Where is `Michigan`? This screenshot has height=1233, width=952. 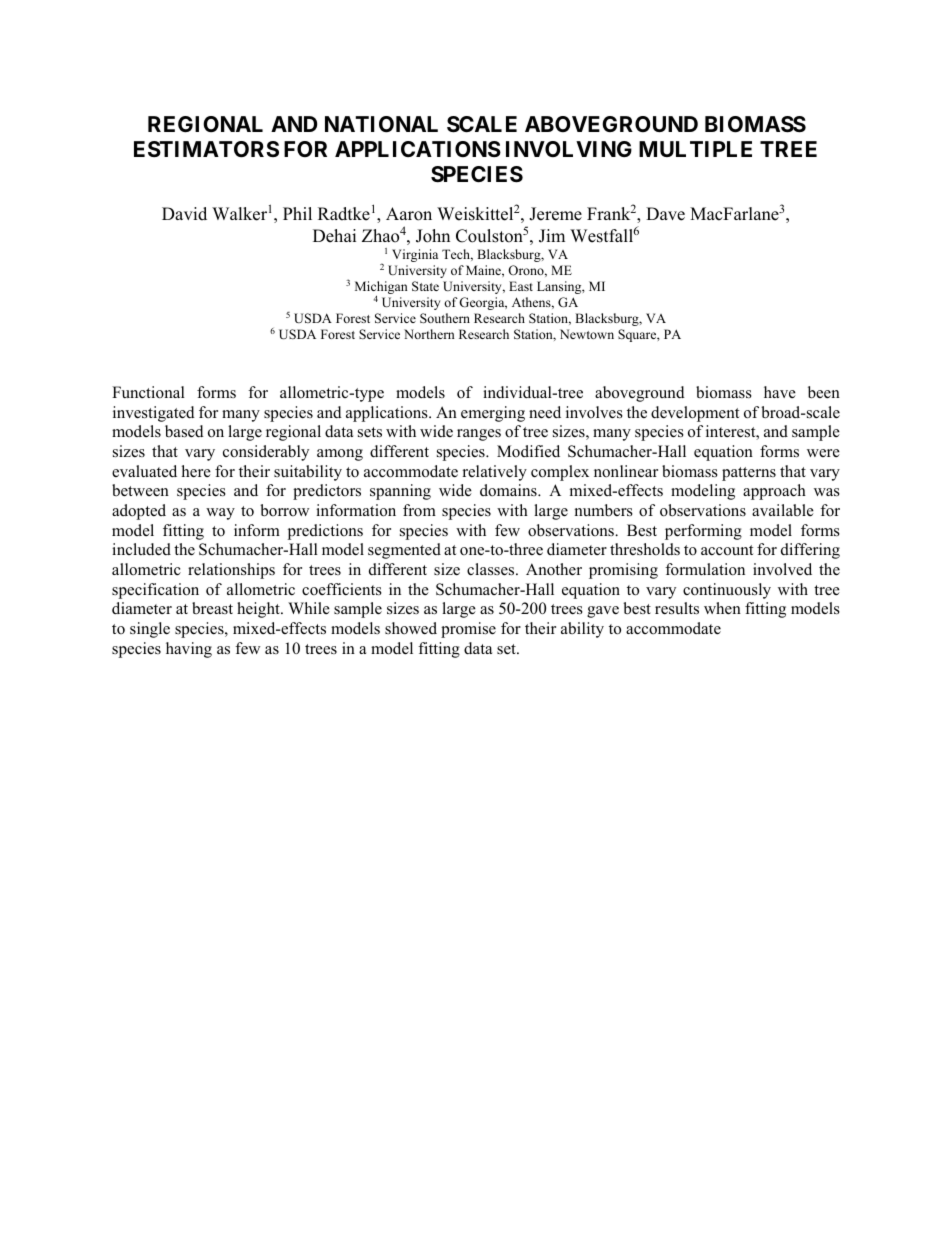
Michigan is located at coordinates (381, 289).
